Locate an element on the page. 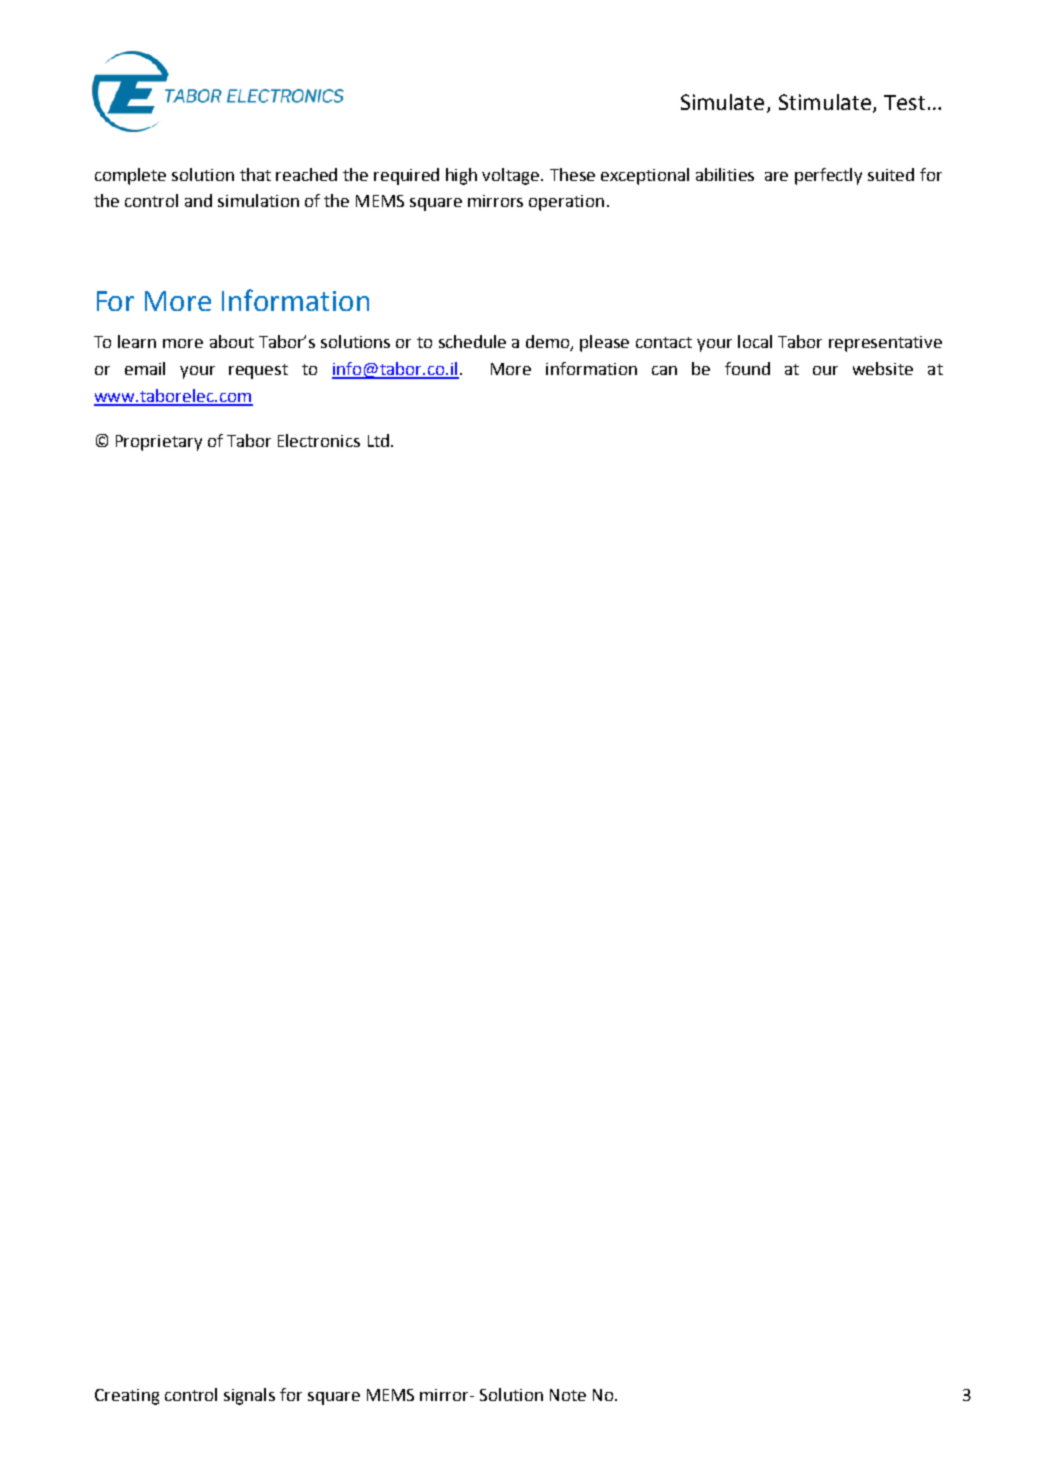 This document has height=1467, width=1037. that is located at coordinates (255, 174).
